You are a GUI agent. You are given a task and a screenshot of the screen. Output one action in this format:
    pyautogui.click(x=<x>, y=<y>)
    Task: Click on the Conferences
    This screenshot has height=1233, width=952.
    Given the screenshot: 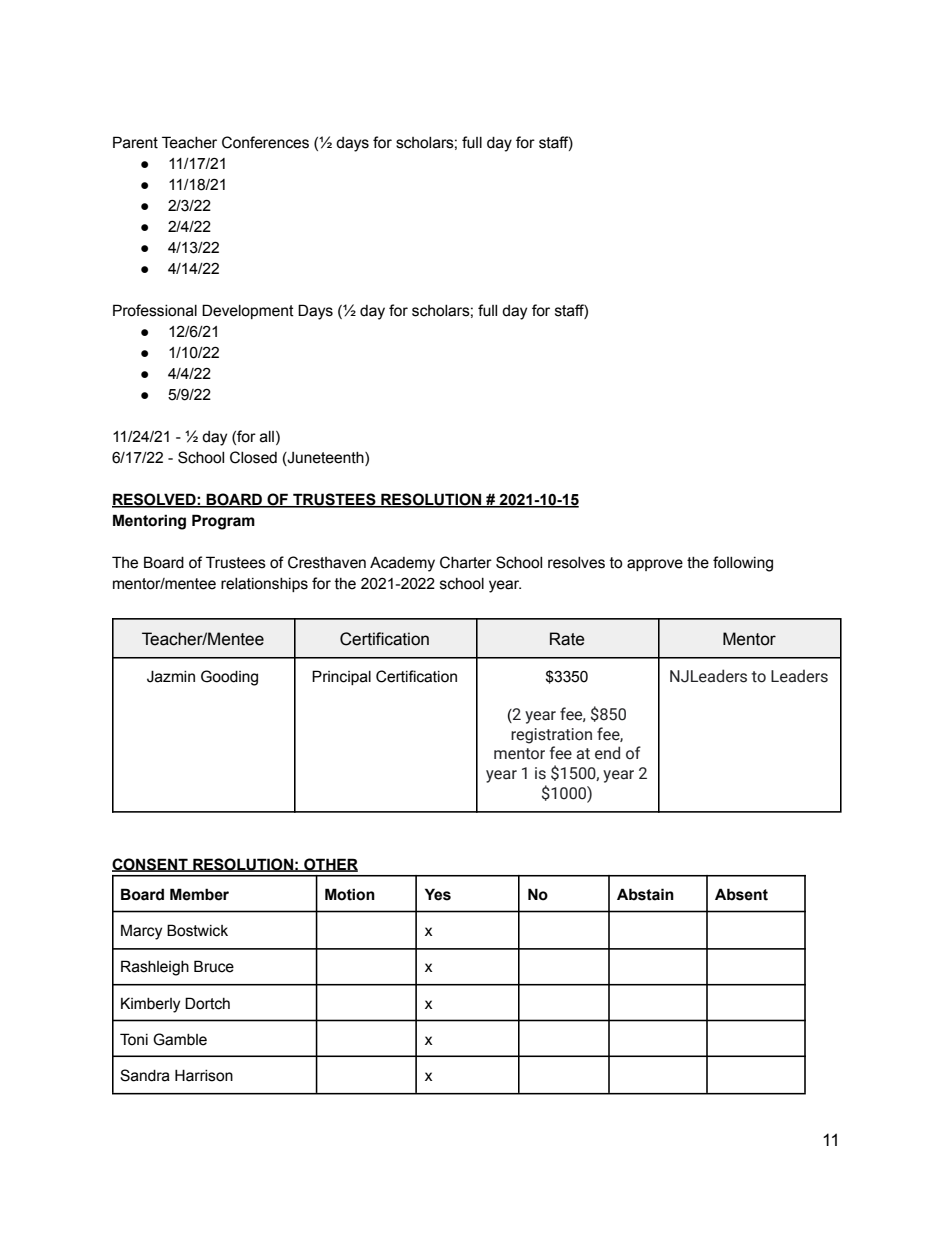 What is the action you would take?
    pyautogui.click(x=265, y=142)
